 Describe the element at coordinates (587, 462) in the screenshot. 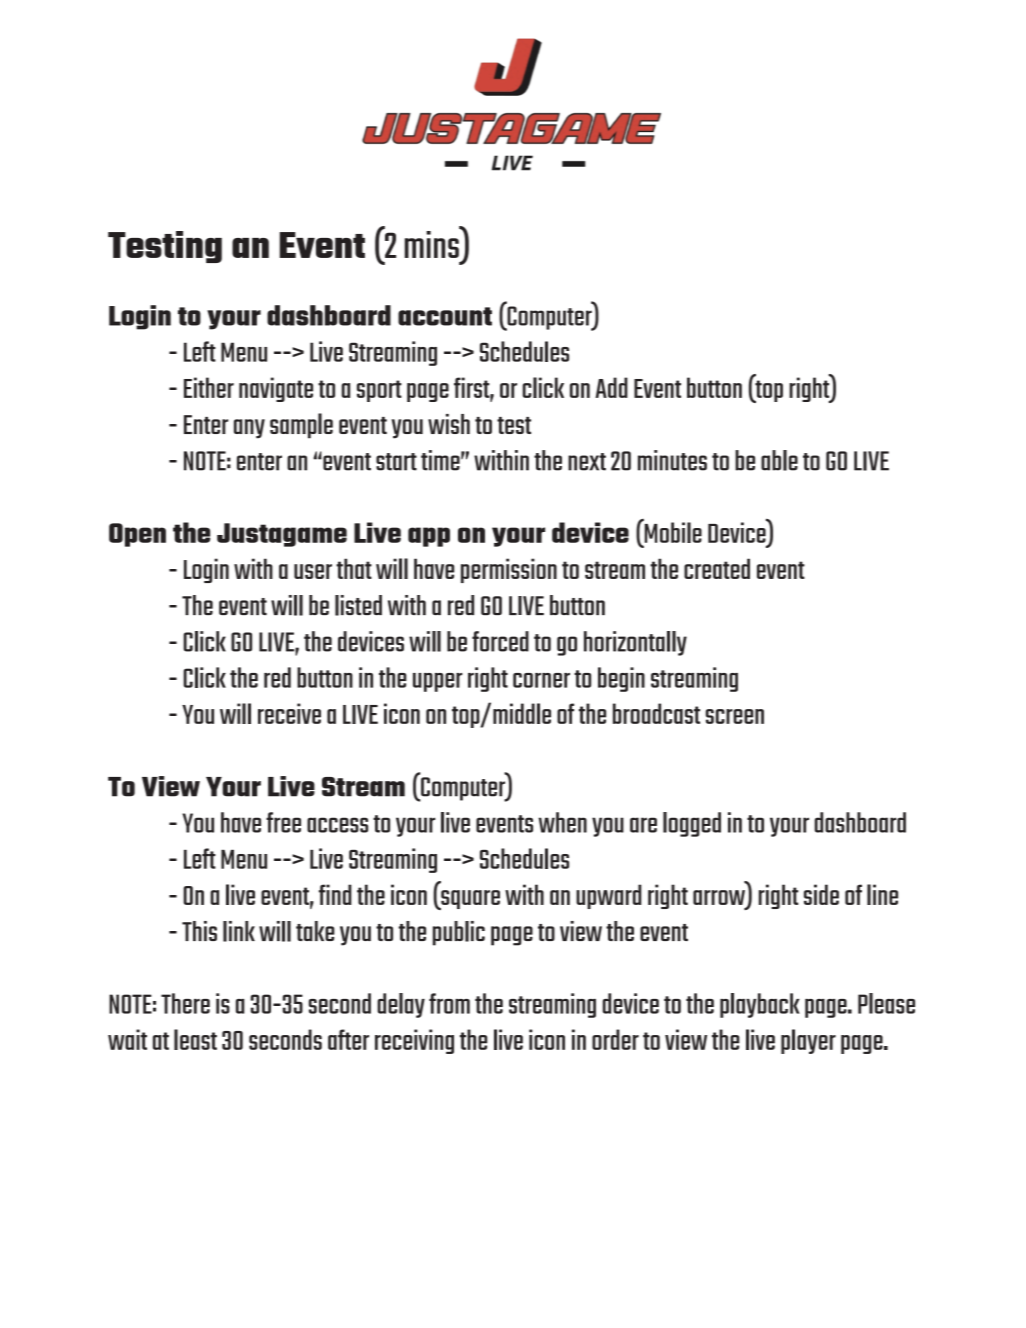

I see `next` at that location.
